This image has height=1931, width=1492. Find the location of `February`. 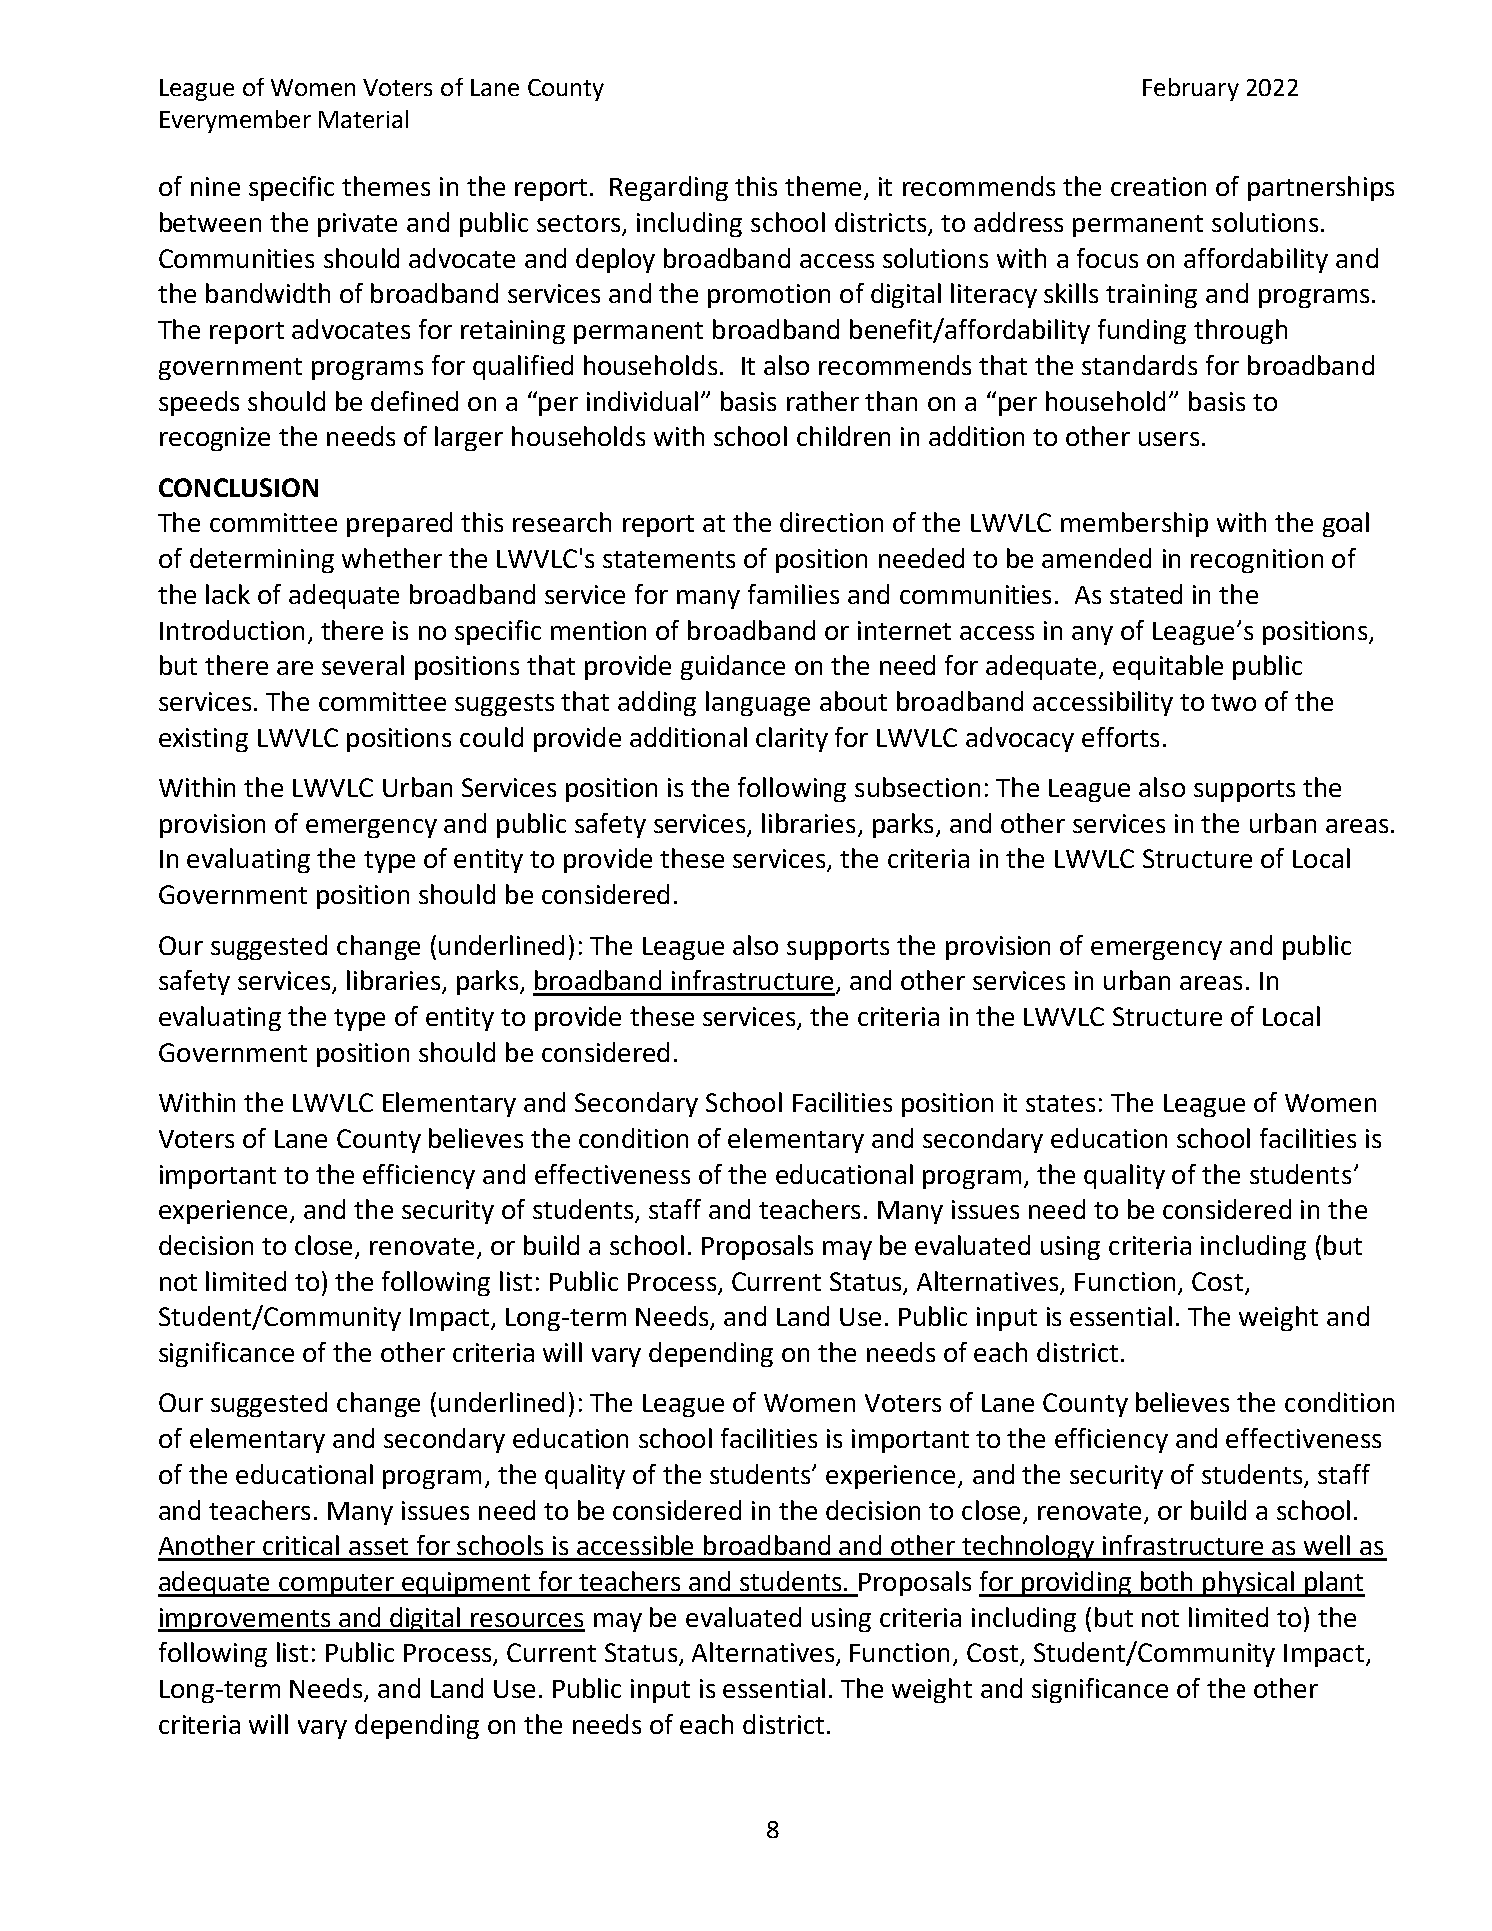

February is located at coordinates (1191, 89).
